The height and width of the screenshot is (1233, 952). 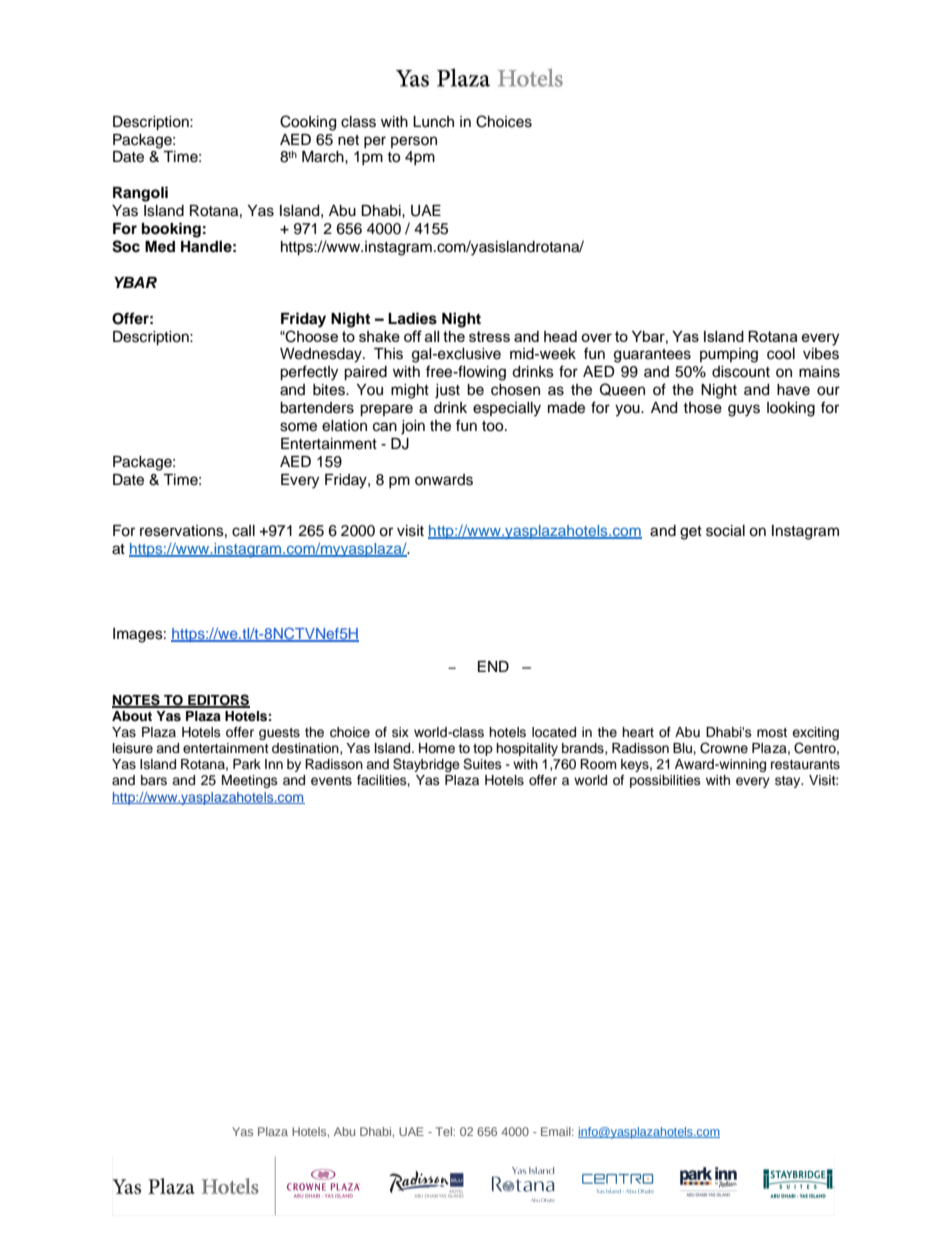 I want to click on perfectly, so click(x=309, y=373).
